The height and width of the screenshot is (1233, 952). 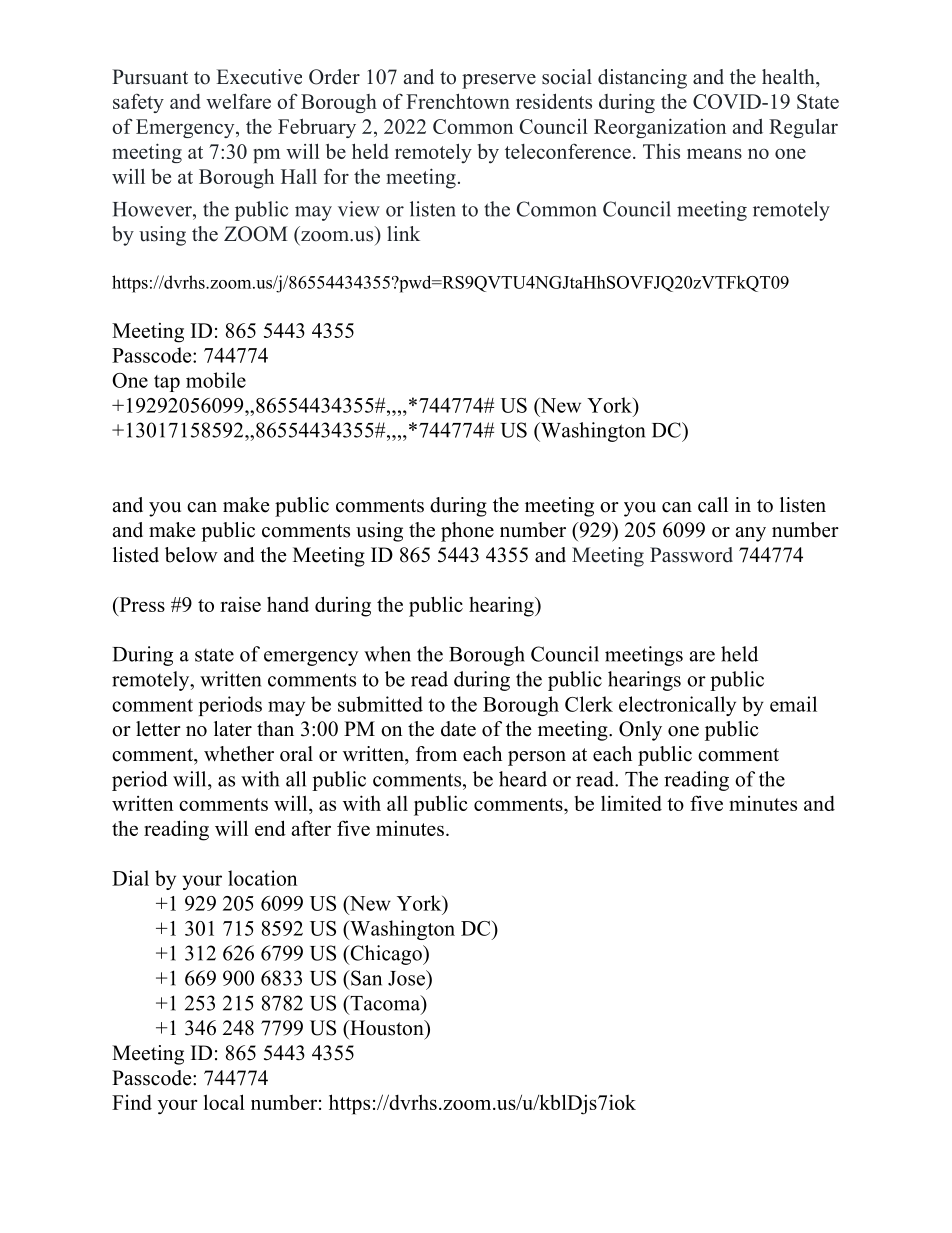 I want to click on means, so click(x=714, y=154).
